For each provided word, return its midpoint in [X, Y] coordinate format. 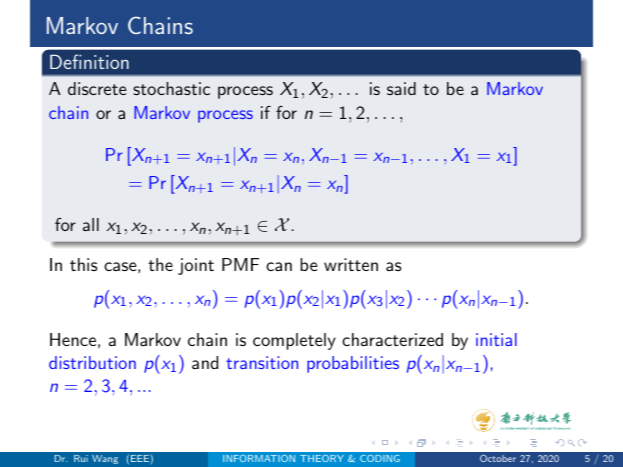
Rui [81, 458]
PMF [240, 264]
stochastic [171, 88]
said [401, 88]
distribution [92, 362]
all [91, 224]
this [83, 264]
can [279, 266]
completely [294, 341]
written [351, 264]
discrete [97, 88]
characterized [392, 339]
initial [496, 339]
